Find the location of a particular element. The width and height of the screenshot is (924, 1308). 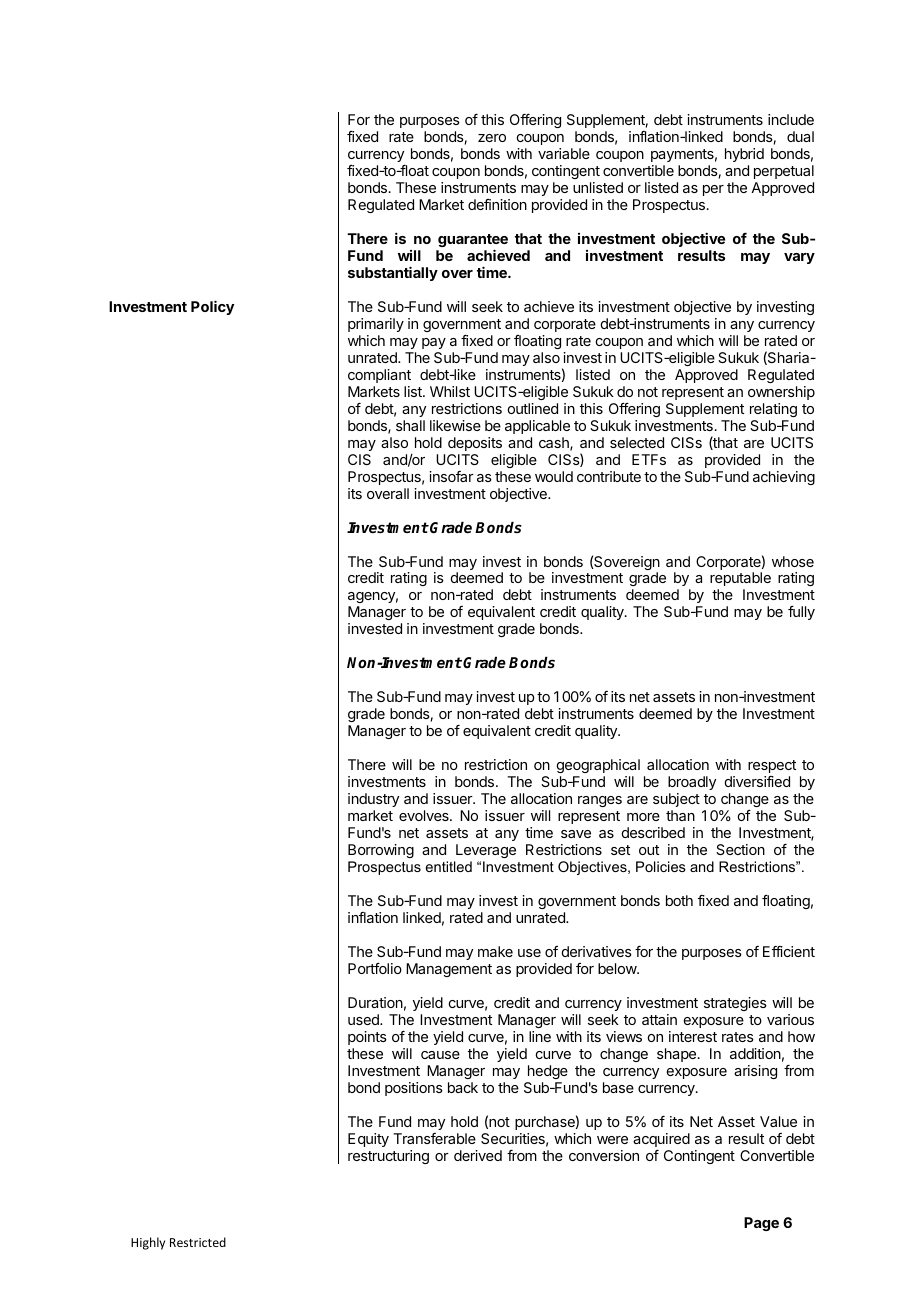

hybrid is located at coordinates (744, 155).
